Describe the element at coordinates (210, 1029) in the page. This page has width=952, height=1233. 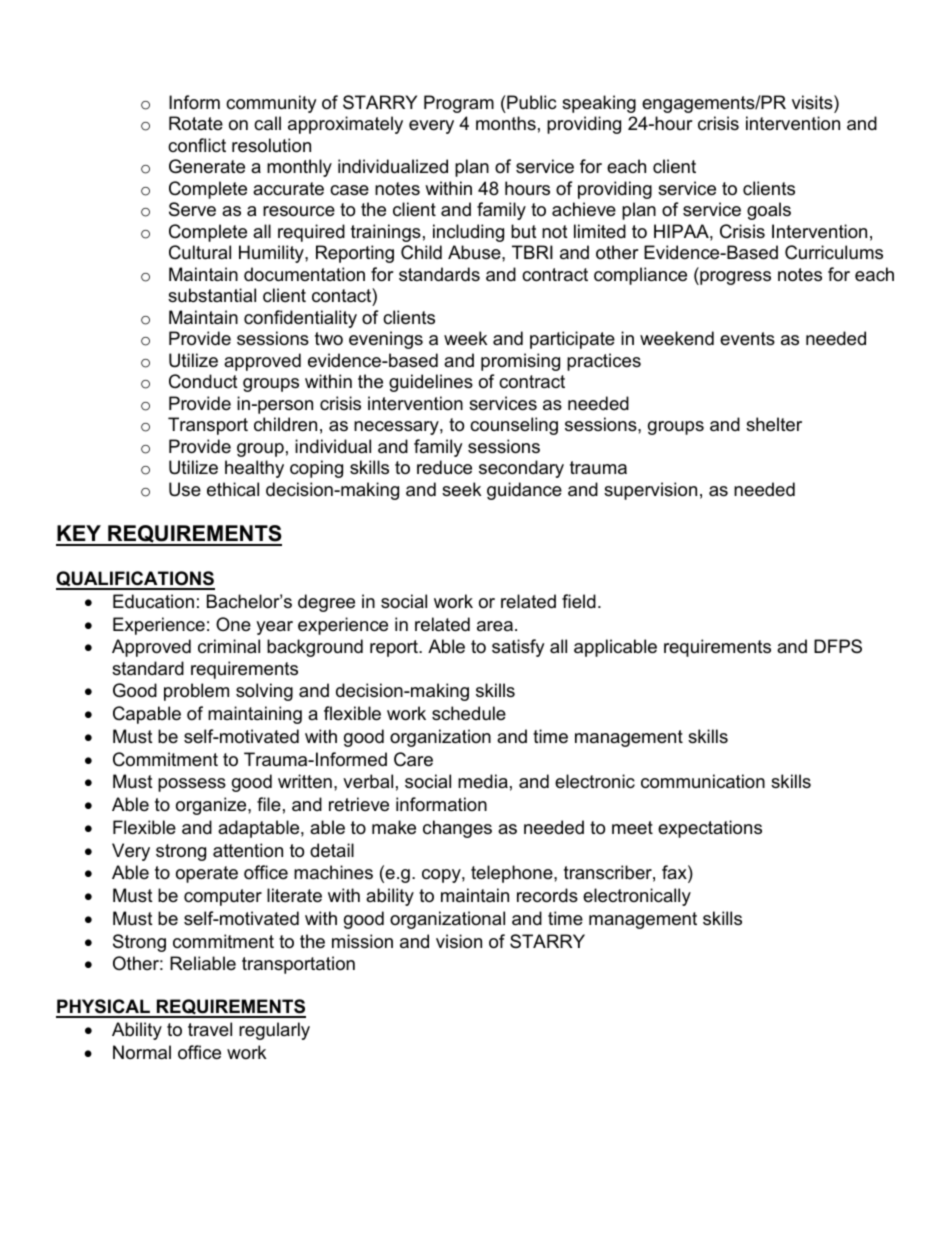
I see `travel` at that location.
